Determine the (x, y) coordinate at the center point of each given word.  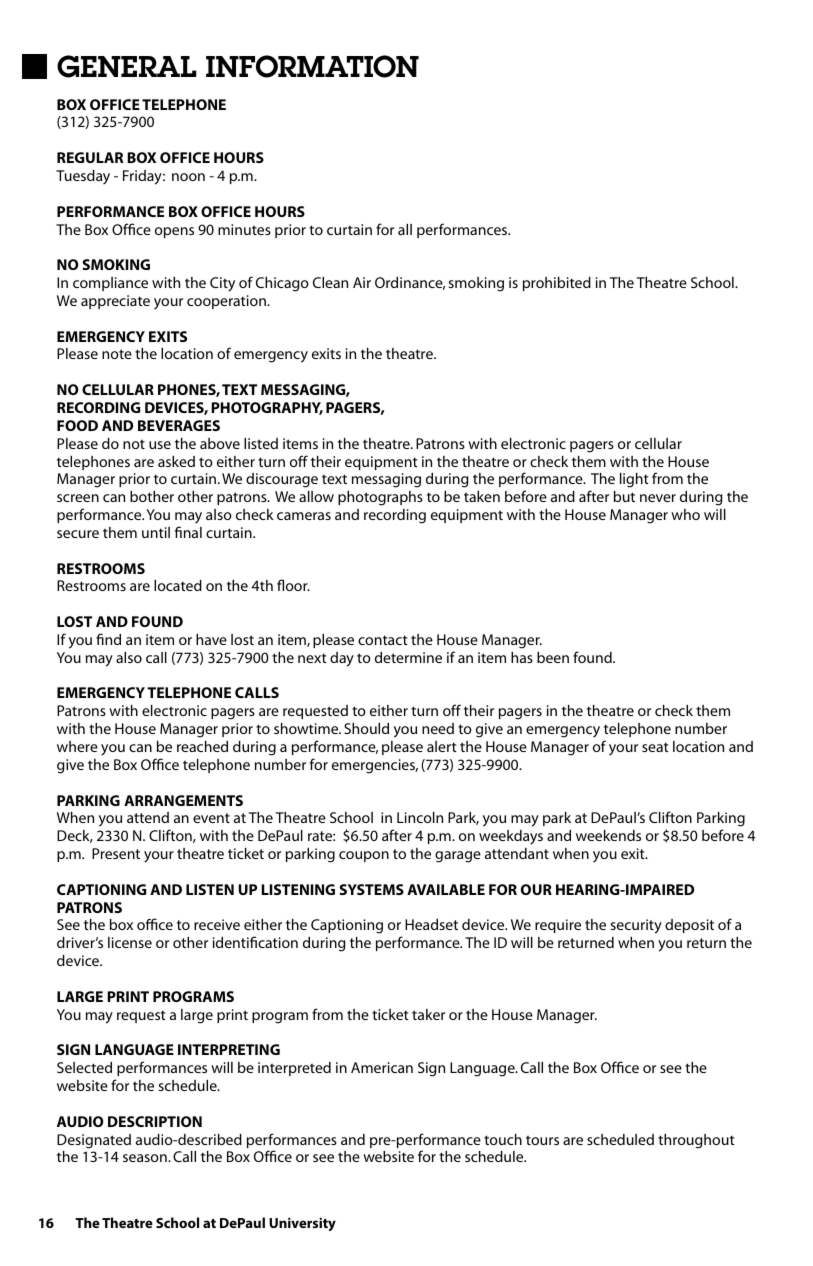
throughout (696, 1141)
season (146, 1158)
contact (382, 640)
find (108, 639)
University (302, 1224)
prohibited (557, 284)
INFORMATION (312, 66)
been (553, 657)
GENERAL (127, 66)
